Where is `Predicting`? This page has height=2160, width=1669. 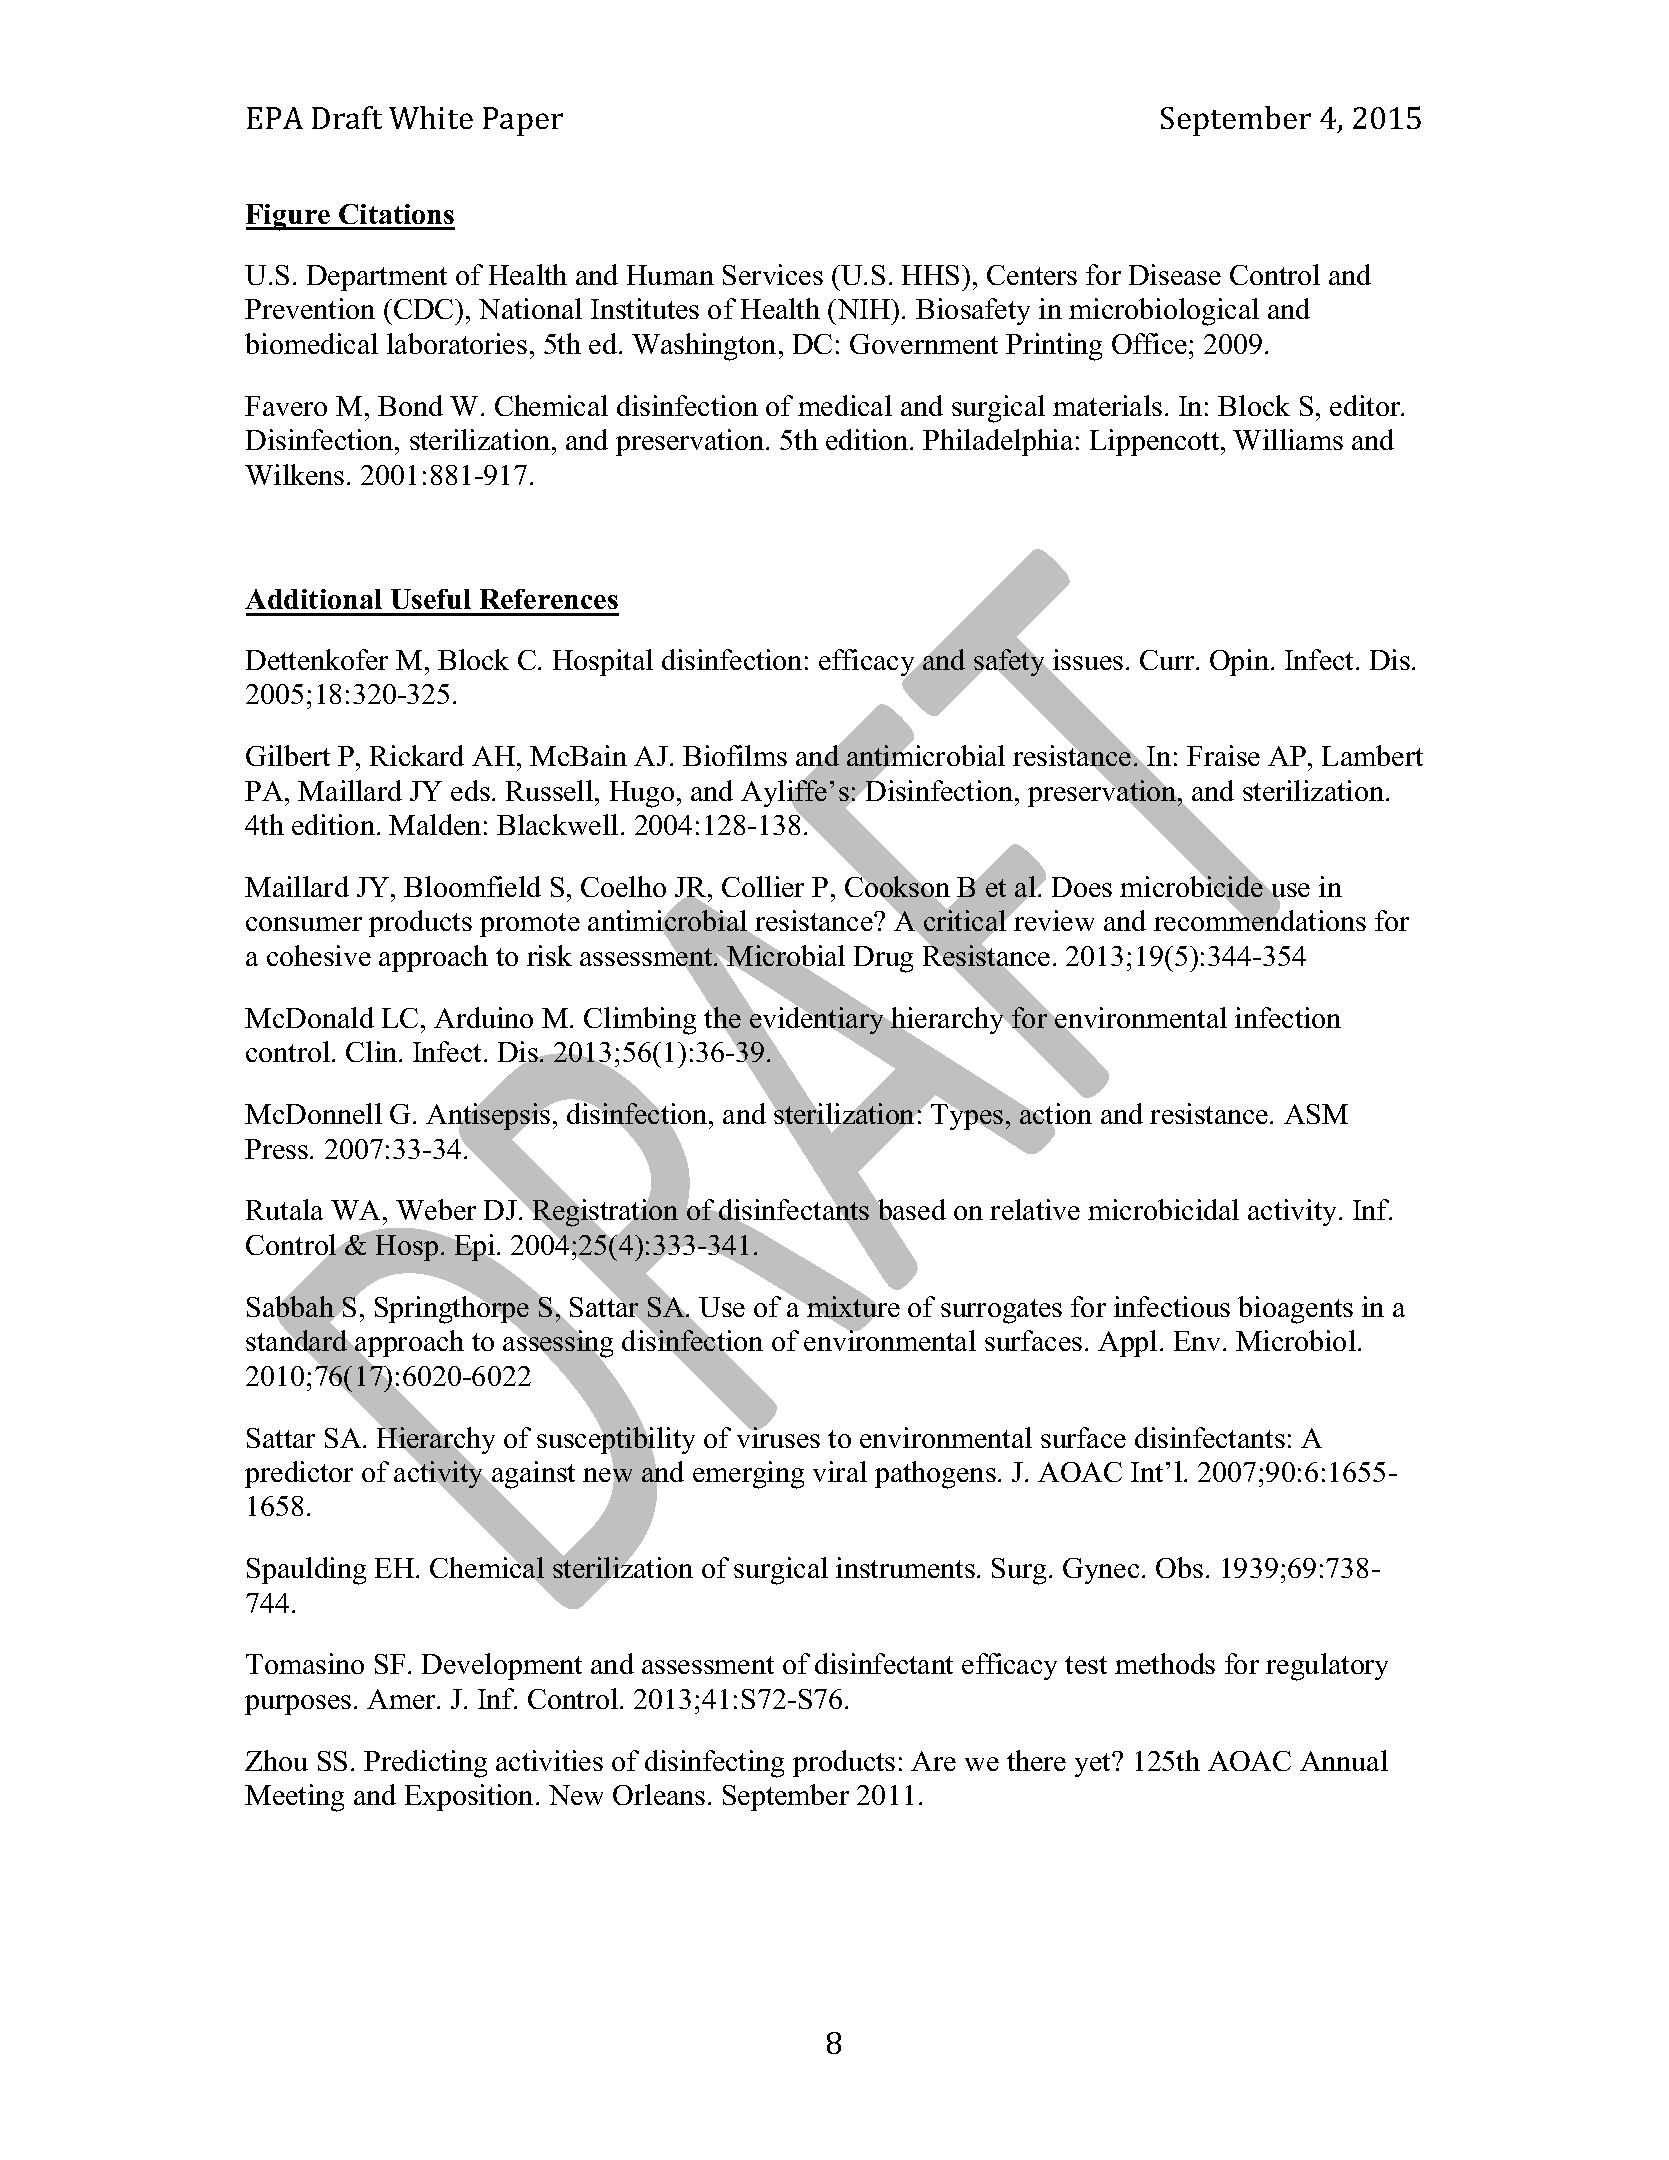
Predicting is located at coordinates (425, 1764).
